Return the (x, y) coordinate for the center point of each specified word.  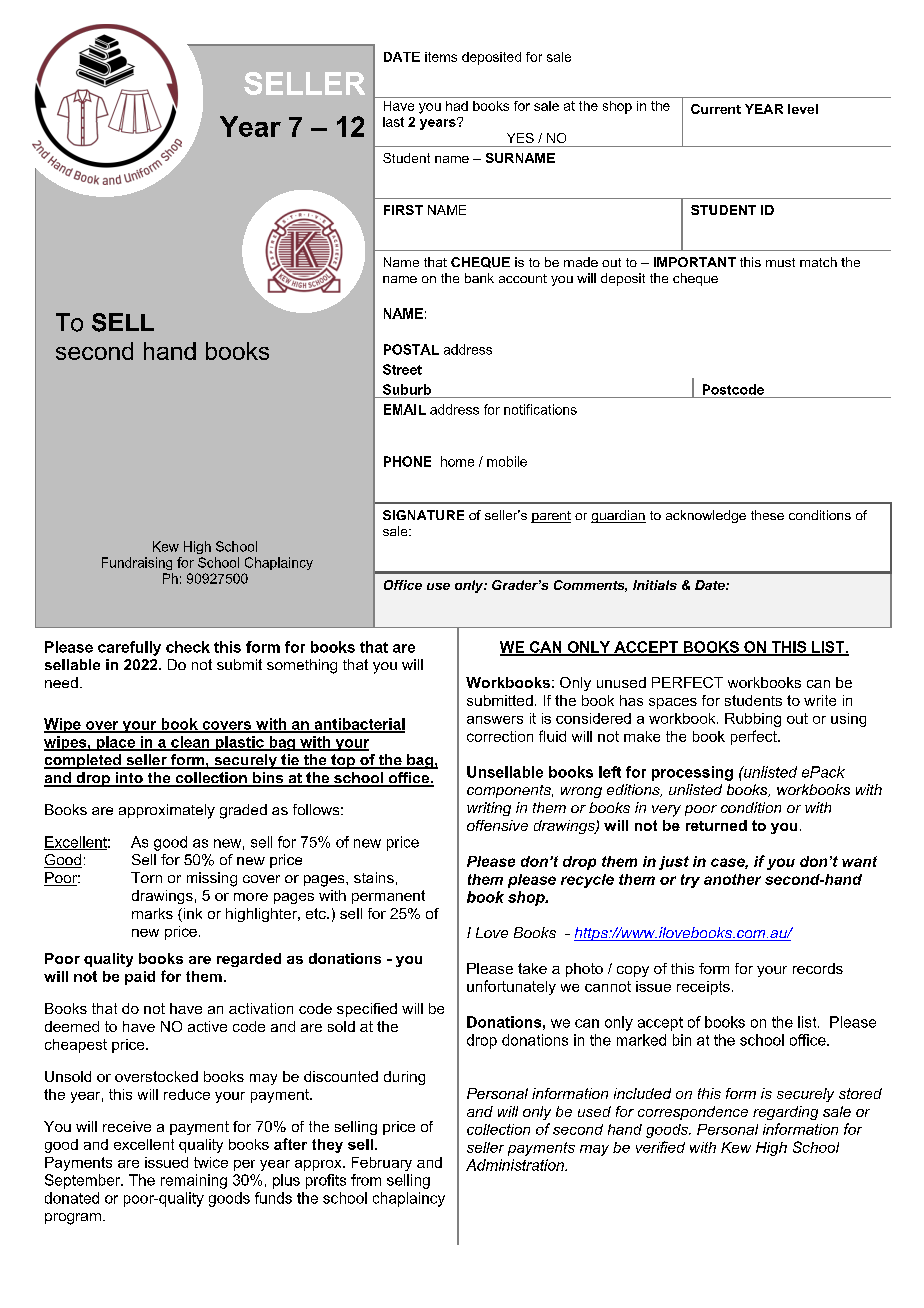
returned (716, 825)
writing (489, 809)
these (767, 515)
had (457, 106)
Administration (516, 1165)
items (441, 57)
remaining (194, 1181)
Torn (146, 877)
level (803, 109)
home (457, 461)
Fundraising (137, 563)
